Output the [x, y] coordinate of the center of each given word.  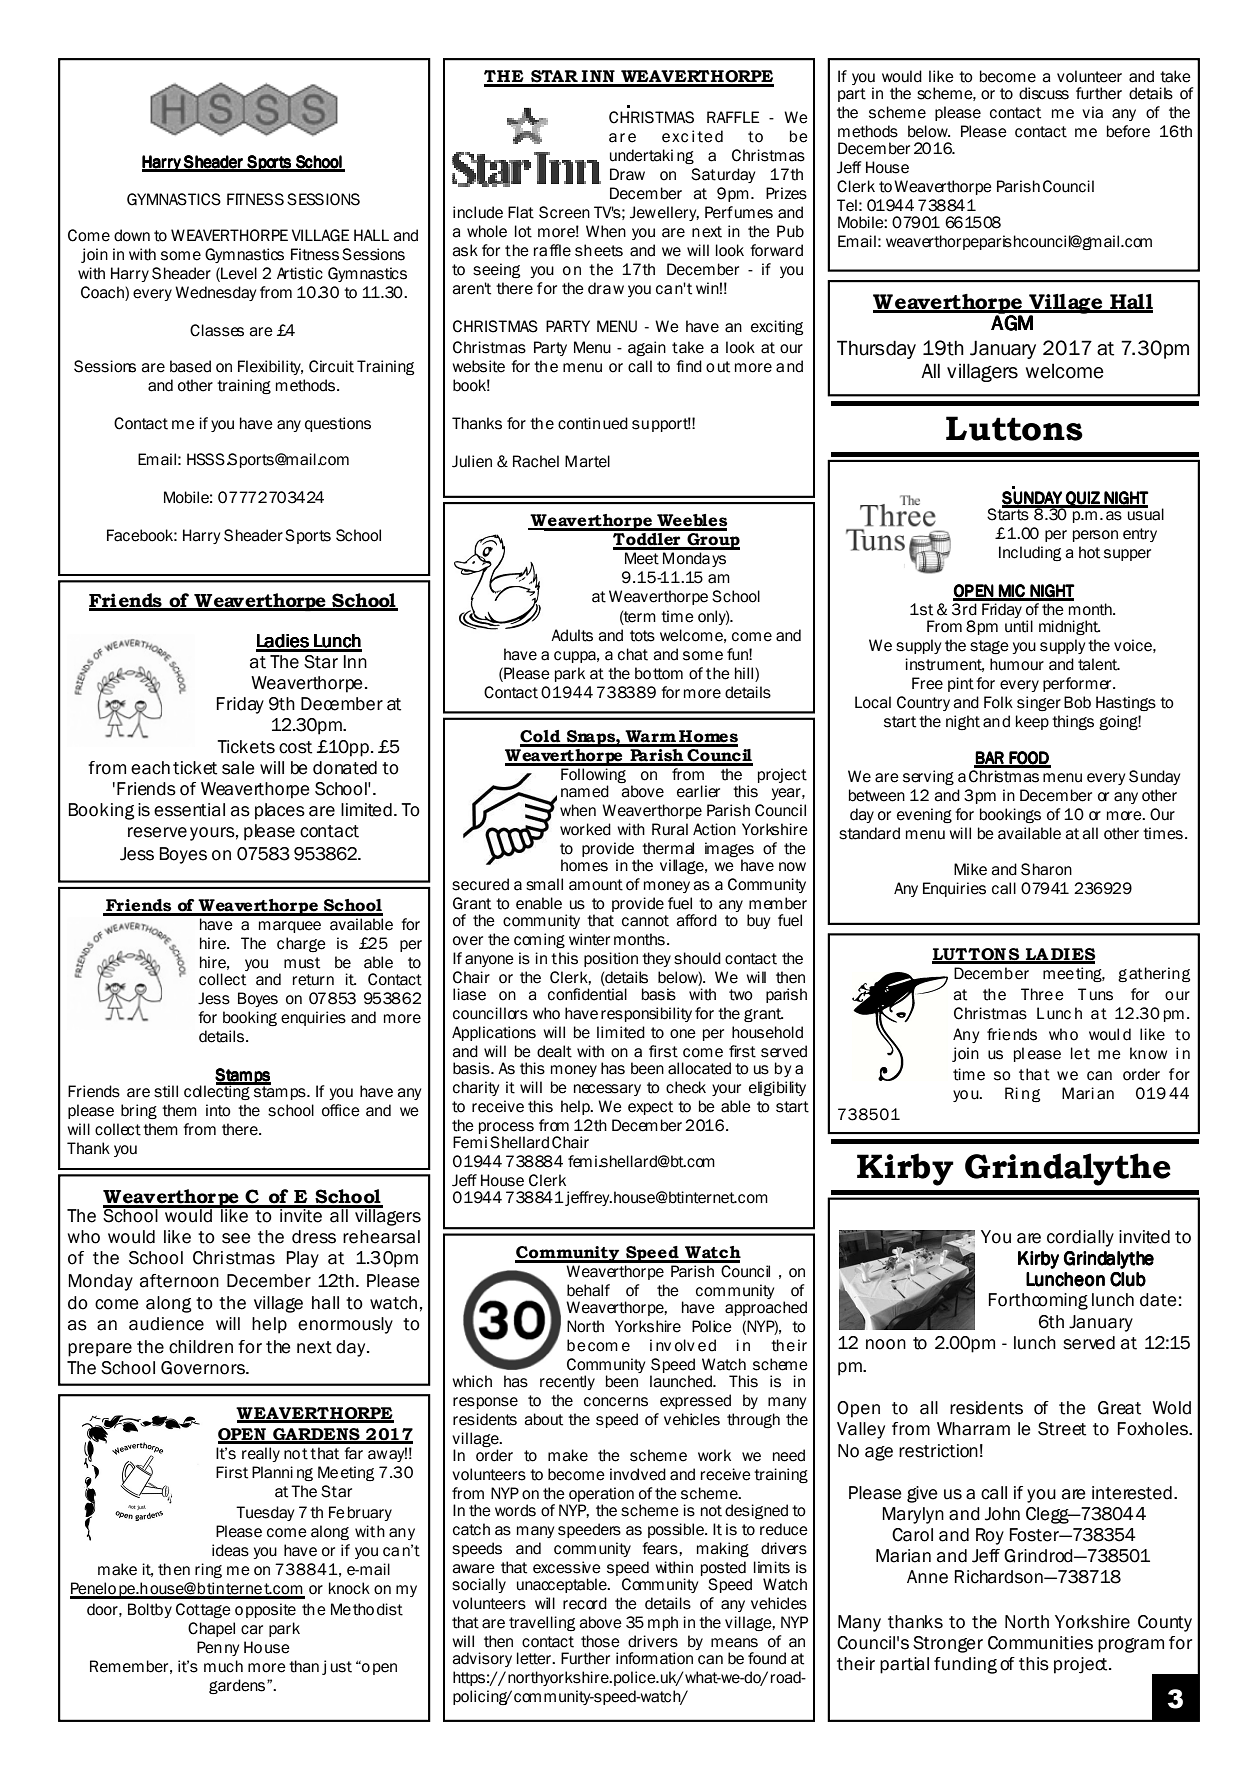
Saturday [723, 175]
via [1092, 112]
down [132, 235]
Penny [218, 1648]
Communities [1040, 1643]
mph [663, 1623]
